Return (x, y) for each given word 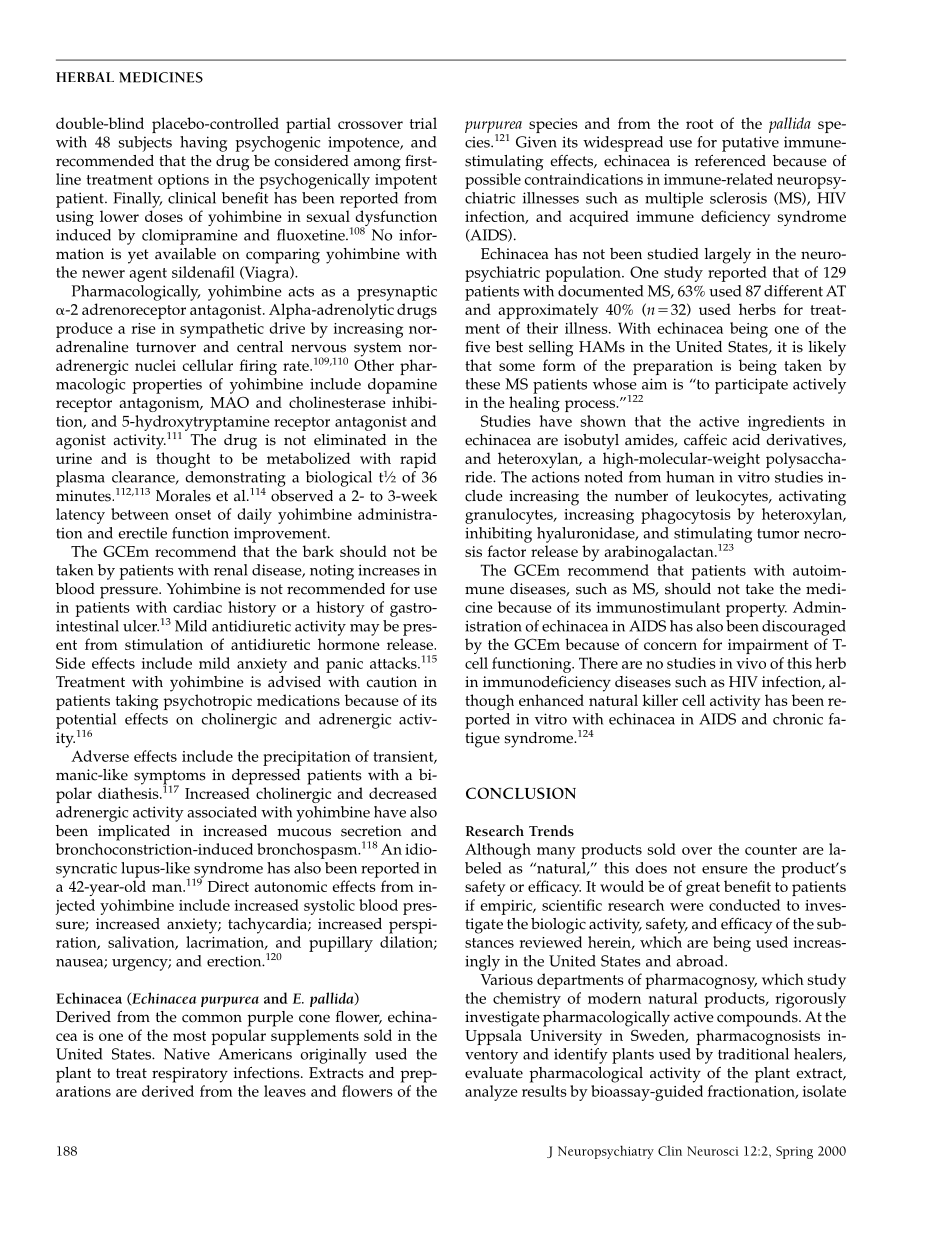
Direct (228, 886)
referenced (730, 161)
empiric (507, 907)
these (482, 384)
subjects (145, 144)
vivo (751, 663)
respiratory (190, 1075)
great (703, 889)
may (365, 630)
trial (423, 123)
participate (751, 386)
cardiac (197, 607)
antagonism (160, 404)
